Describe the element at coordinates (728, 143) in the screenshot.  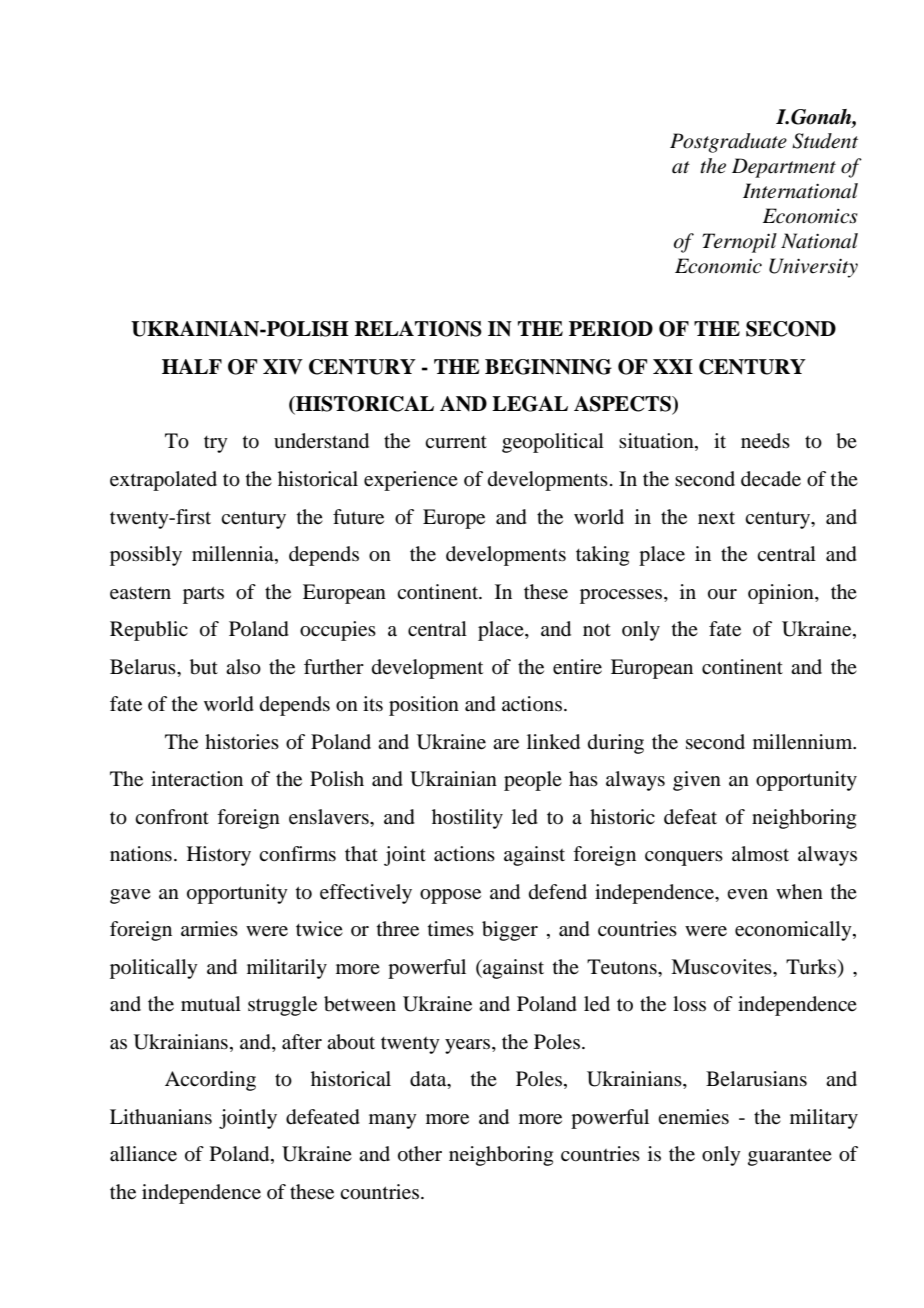
I see `Postgraduate` at that location.
